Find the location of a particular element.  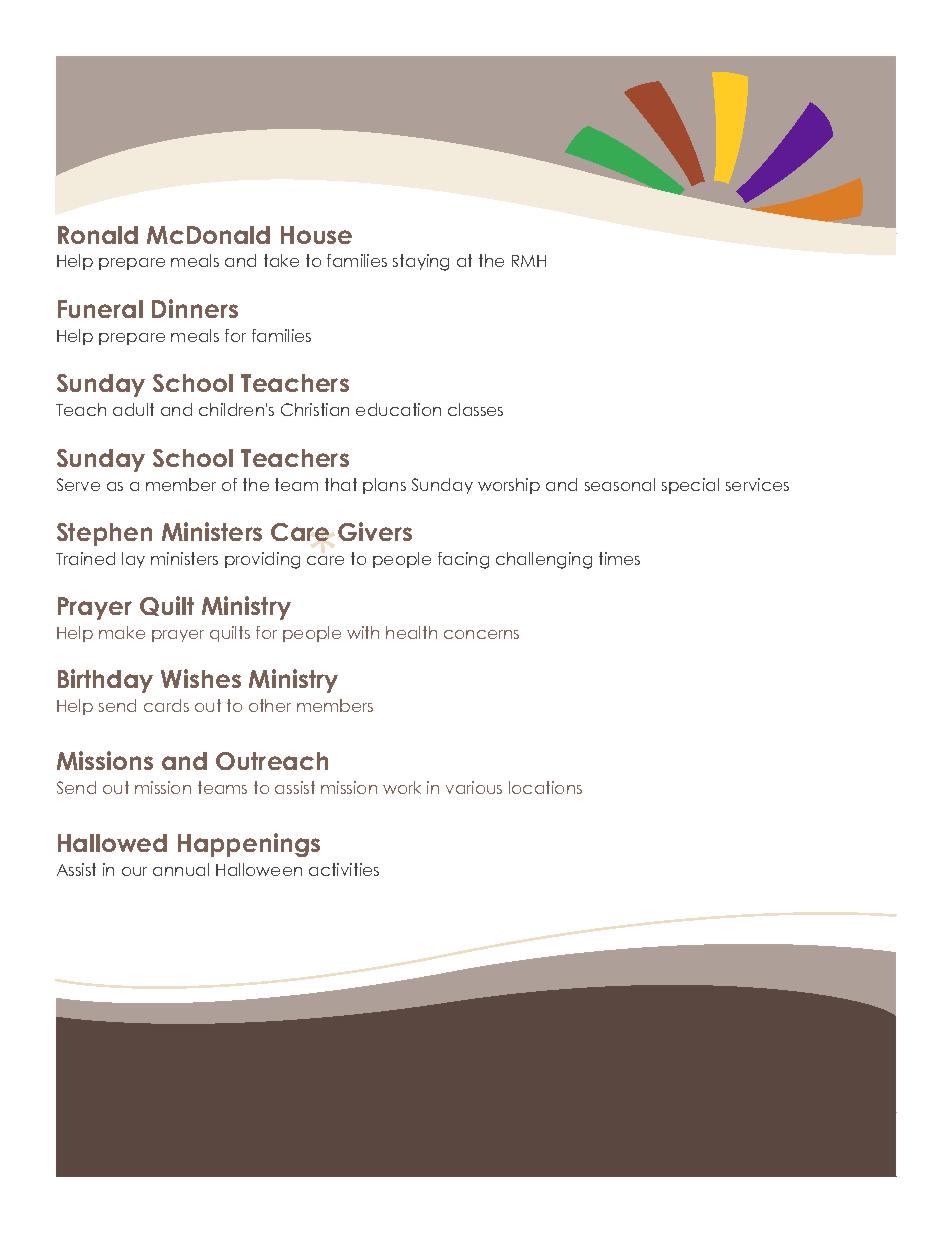

Ronald is located at coordinates (98, 235).
